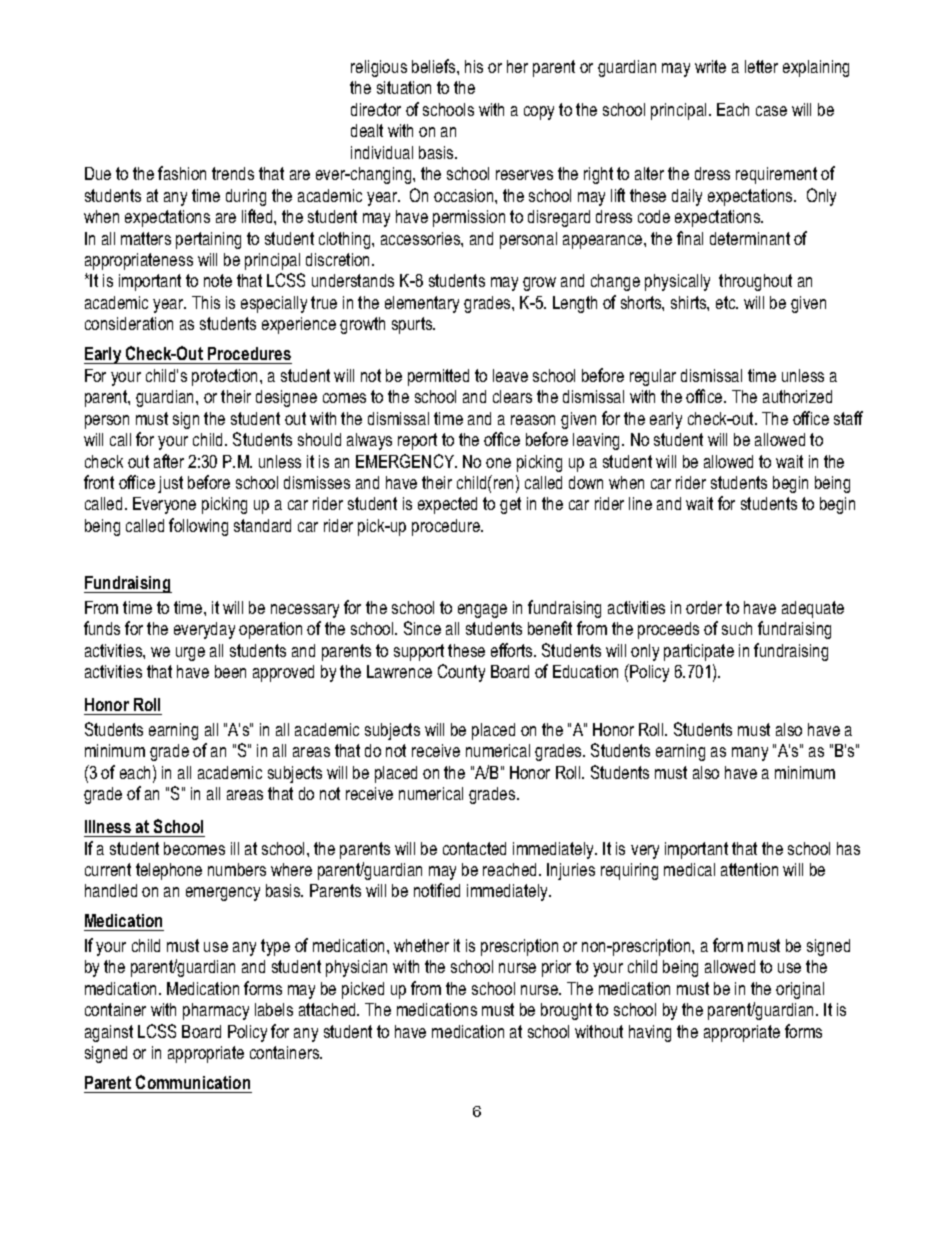 The image size is (952, 1233). What do you see at coordinates (182, 173) in the image?
I see `fashion` at bounding box center [182, 173].
